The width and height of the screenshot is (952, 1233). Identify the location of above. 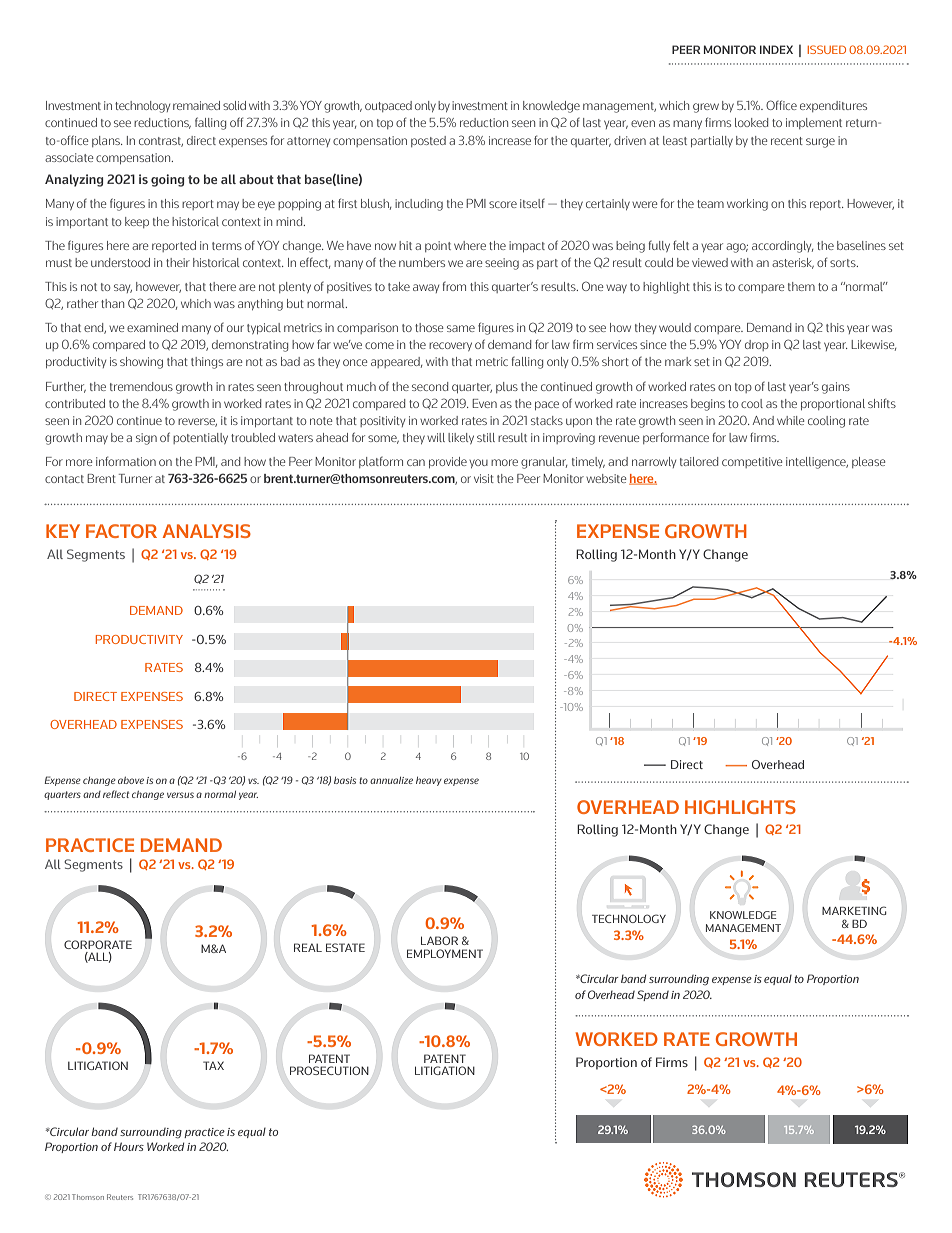
(131, 780).
